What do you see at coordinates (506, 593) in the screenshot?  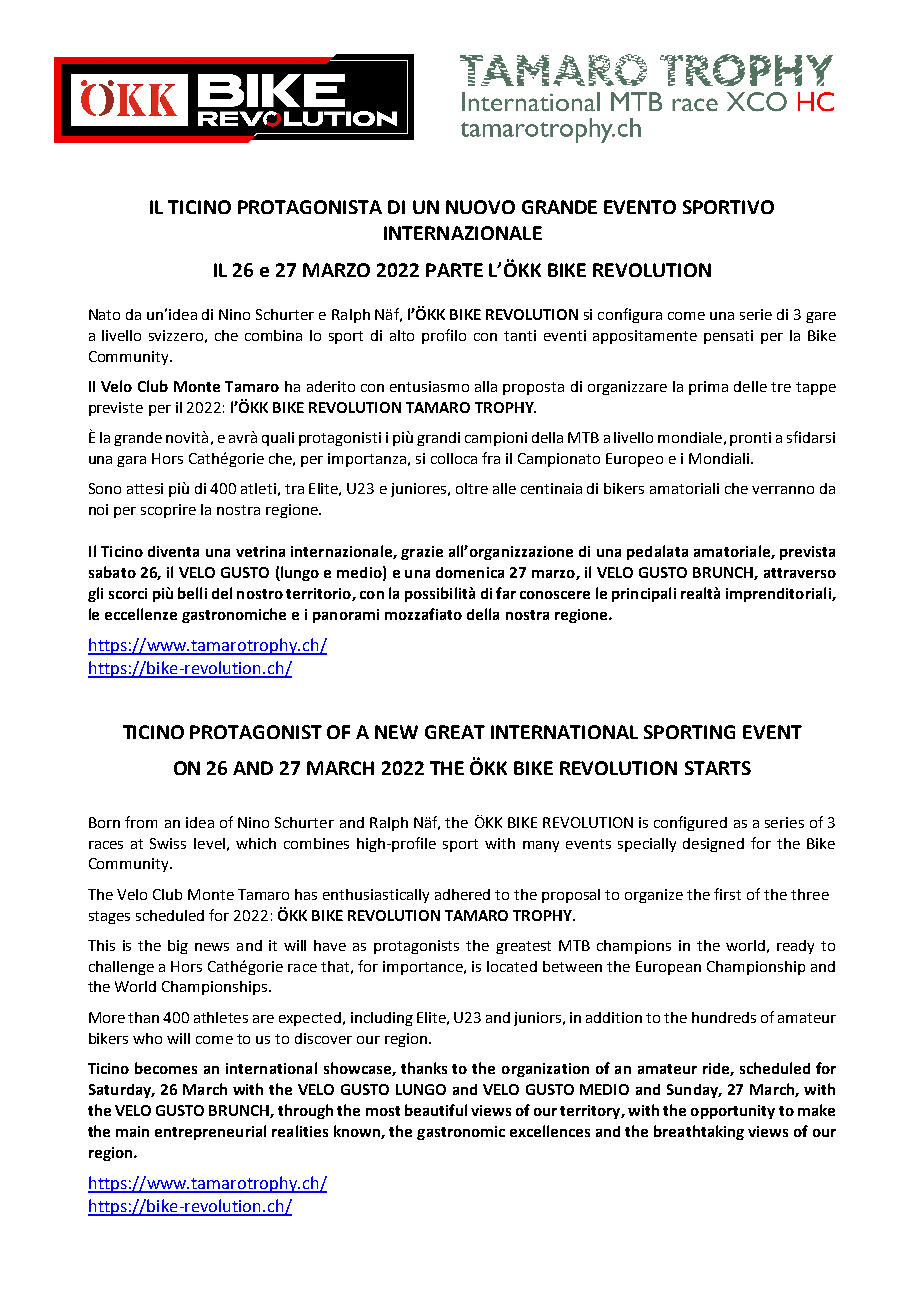 I see `far` at bounding box center [506, 593].
